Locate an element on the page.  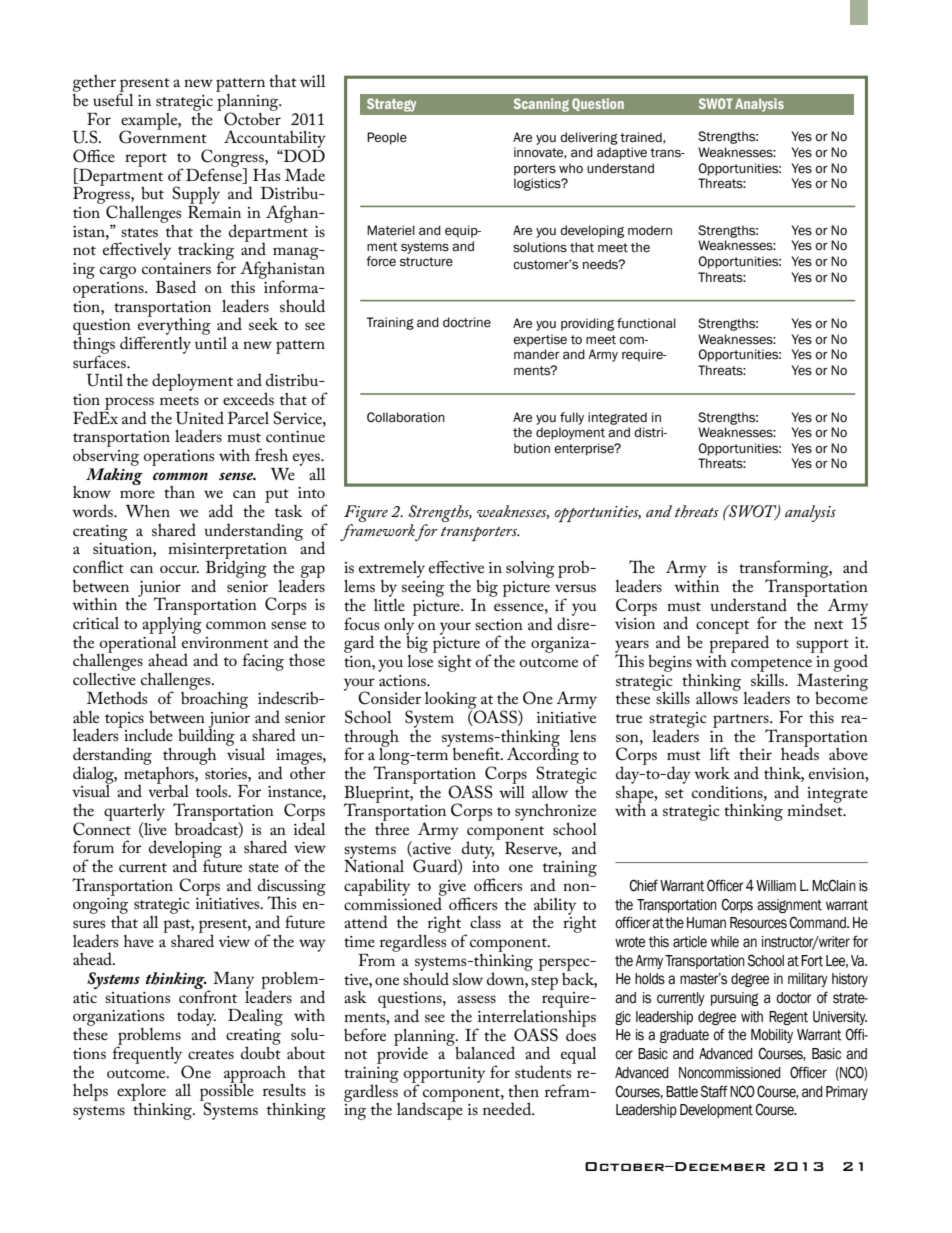
concept is located at coordinates (722, 627).
